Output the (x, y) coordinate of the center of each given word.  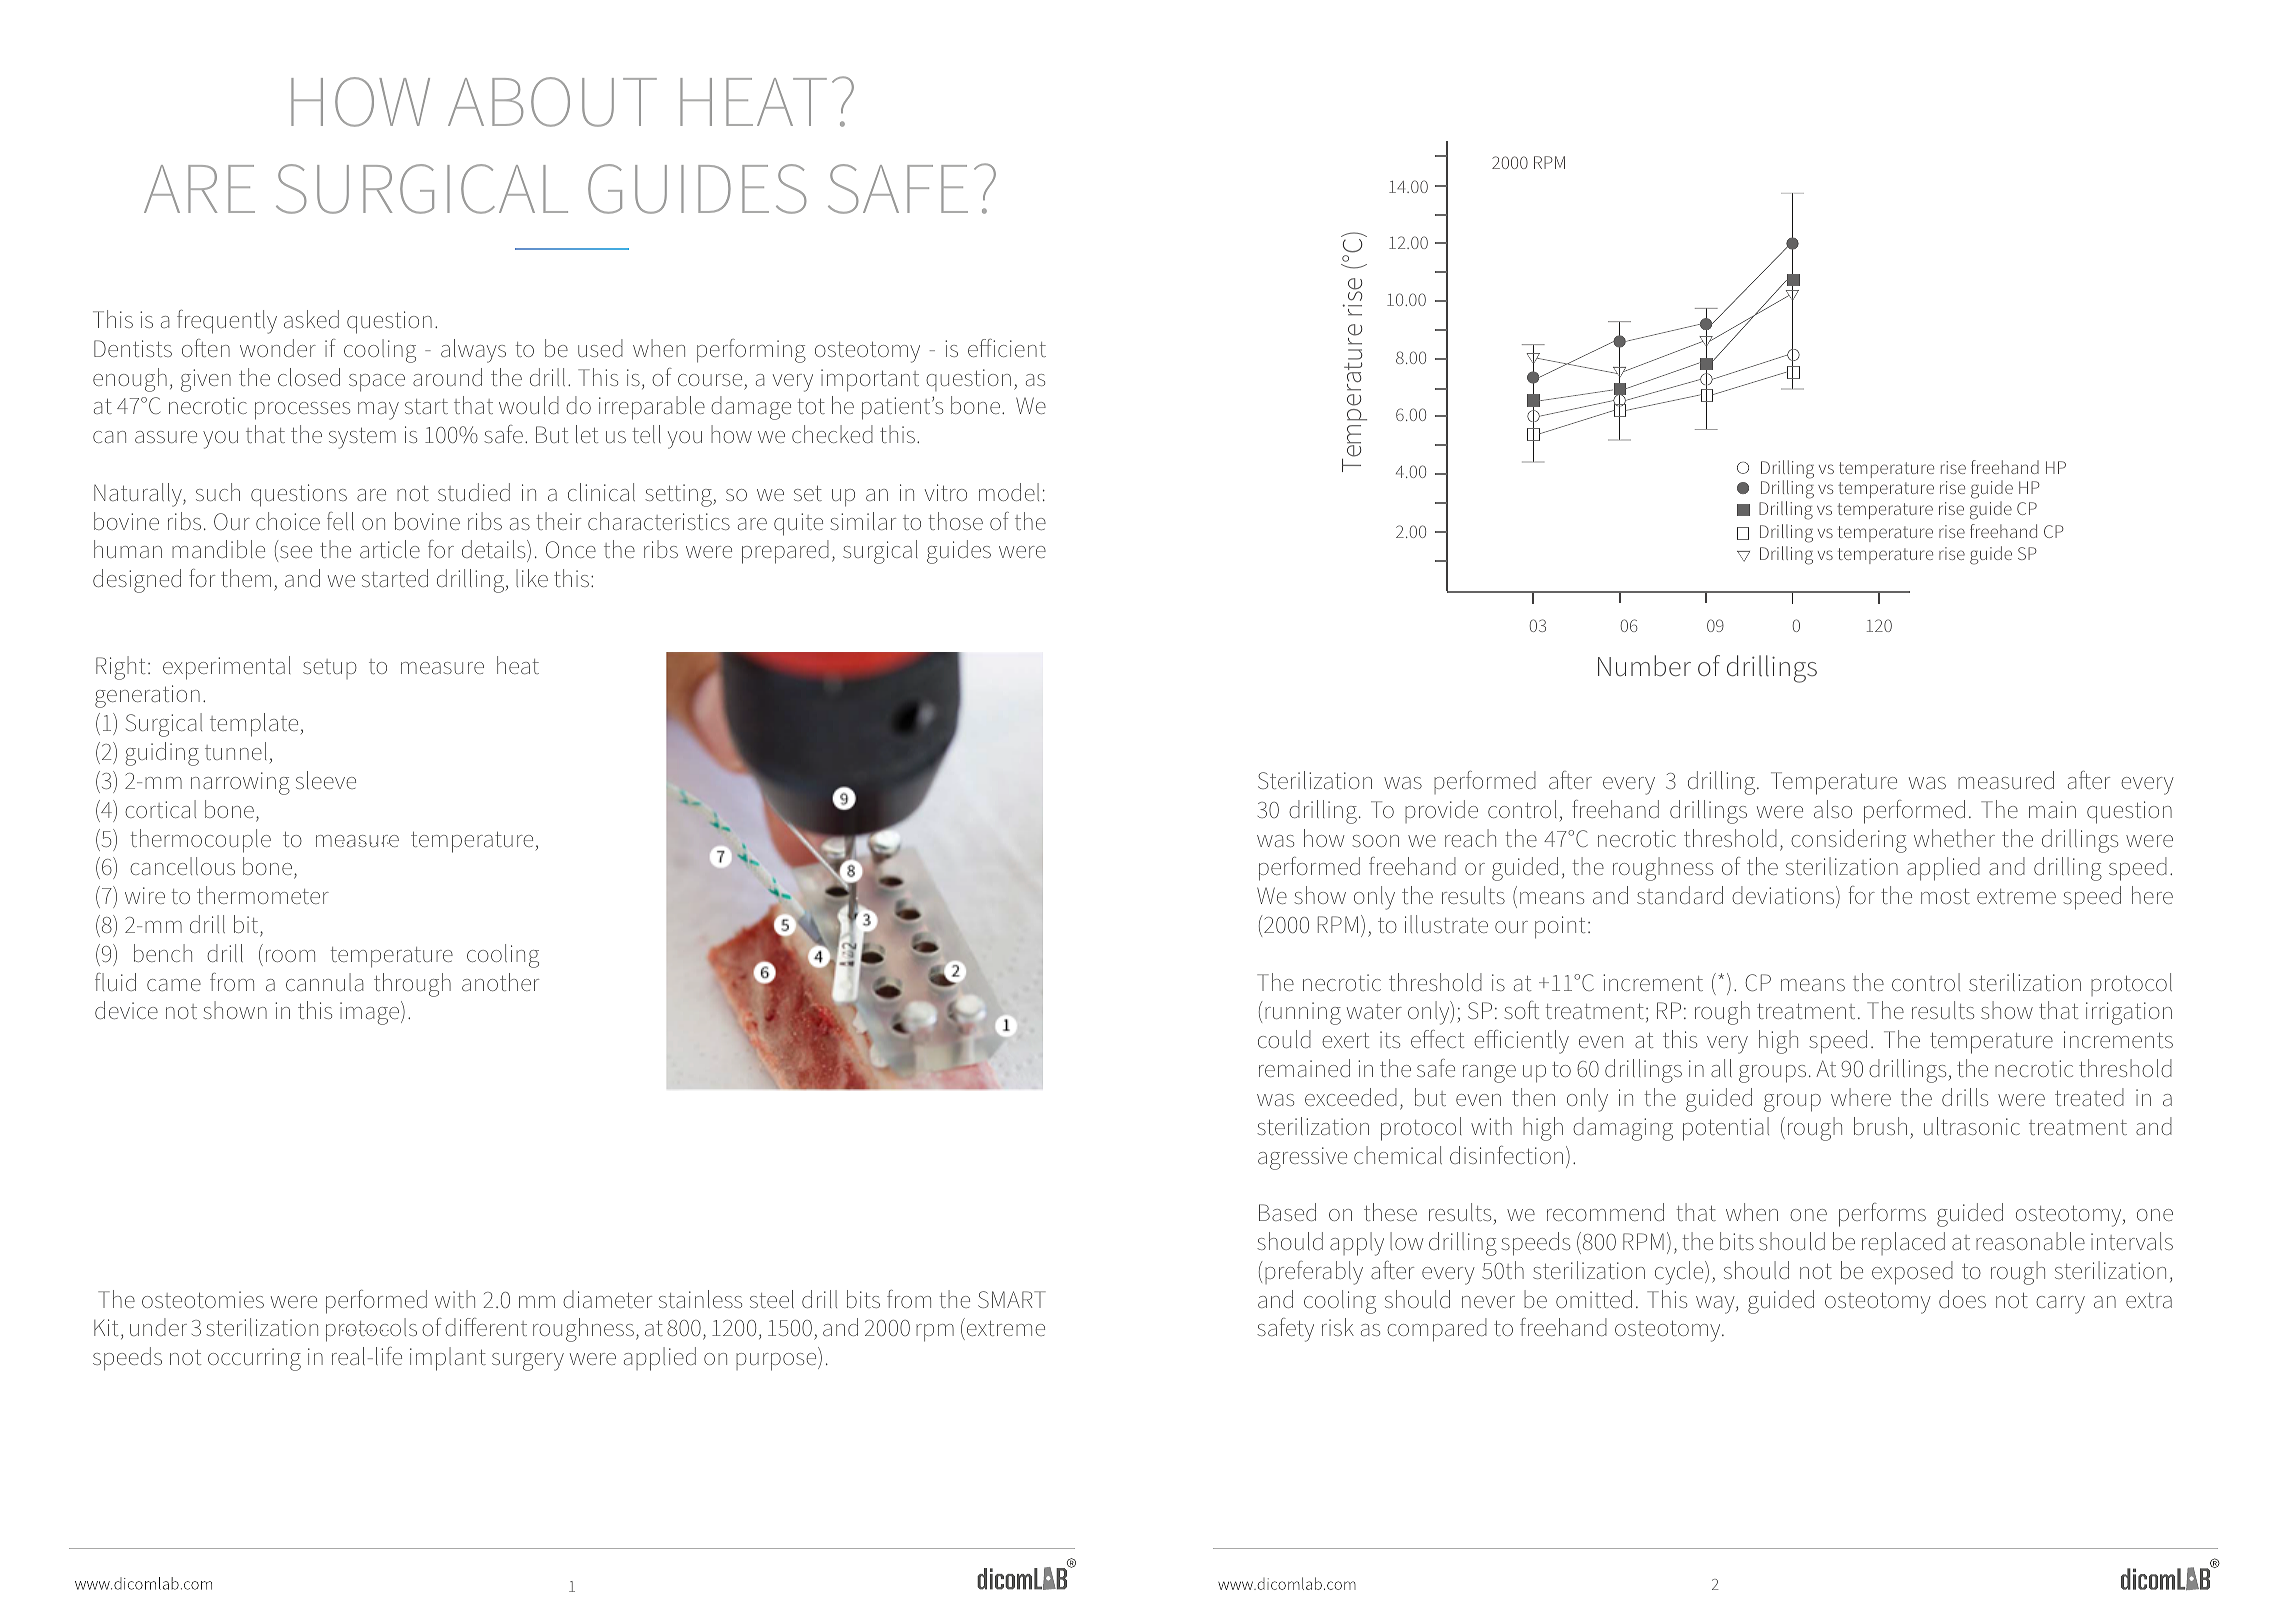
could (1284, 1039)
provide (1441, 811)
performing (751, 351)
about (552, 102)
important (870, 380)
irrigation (2129, 1013)
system (362, 438)
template (254, 725)
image (371, 1013)
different (486, 1327)
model (1009, 492)
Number (1644, 665)
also (1833, 809)
